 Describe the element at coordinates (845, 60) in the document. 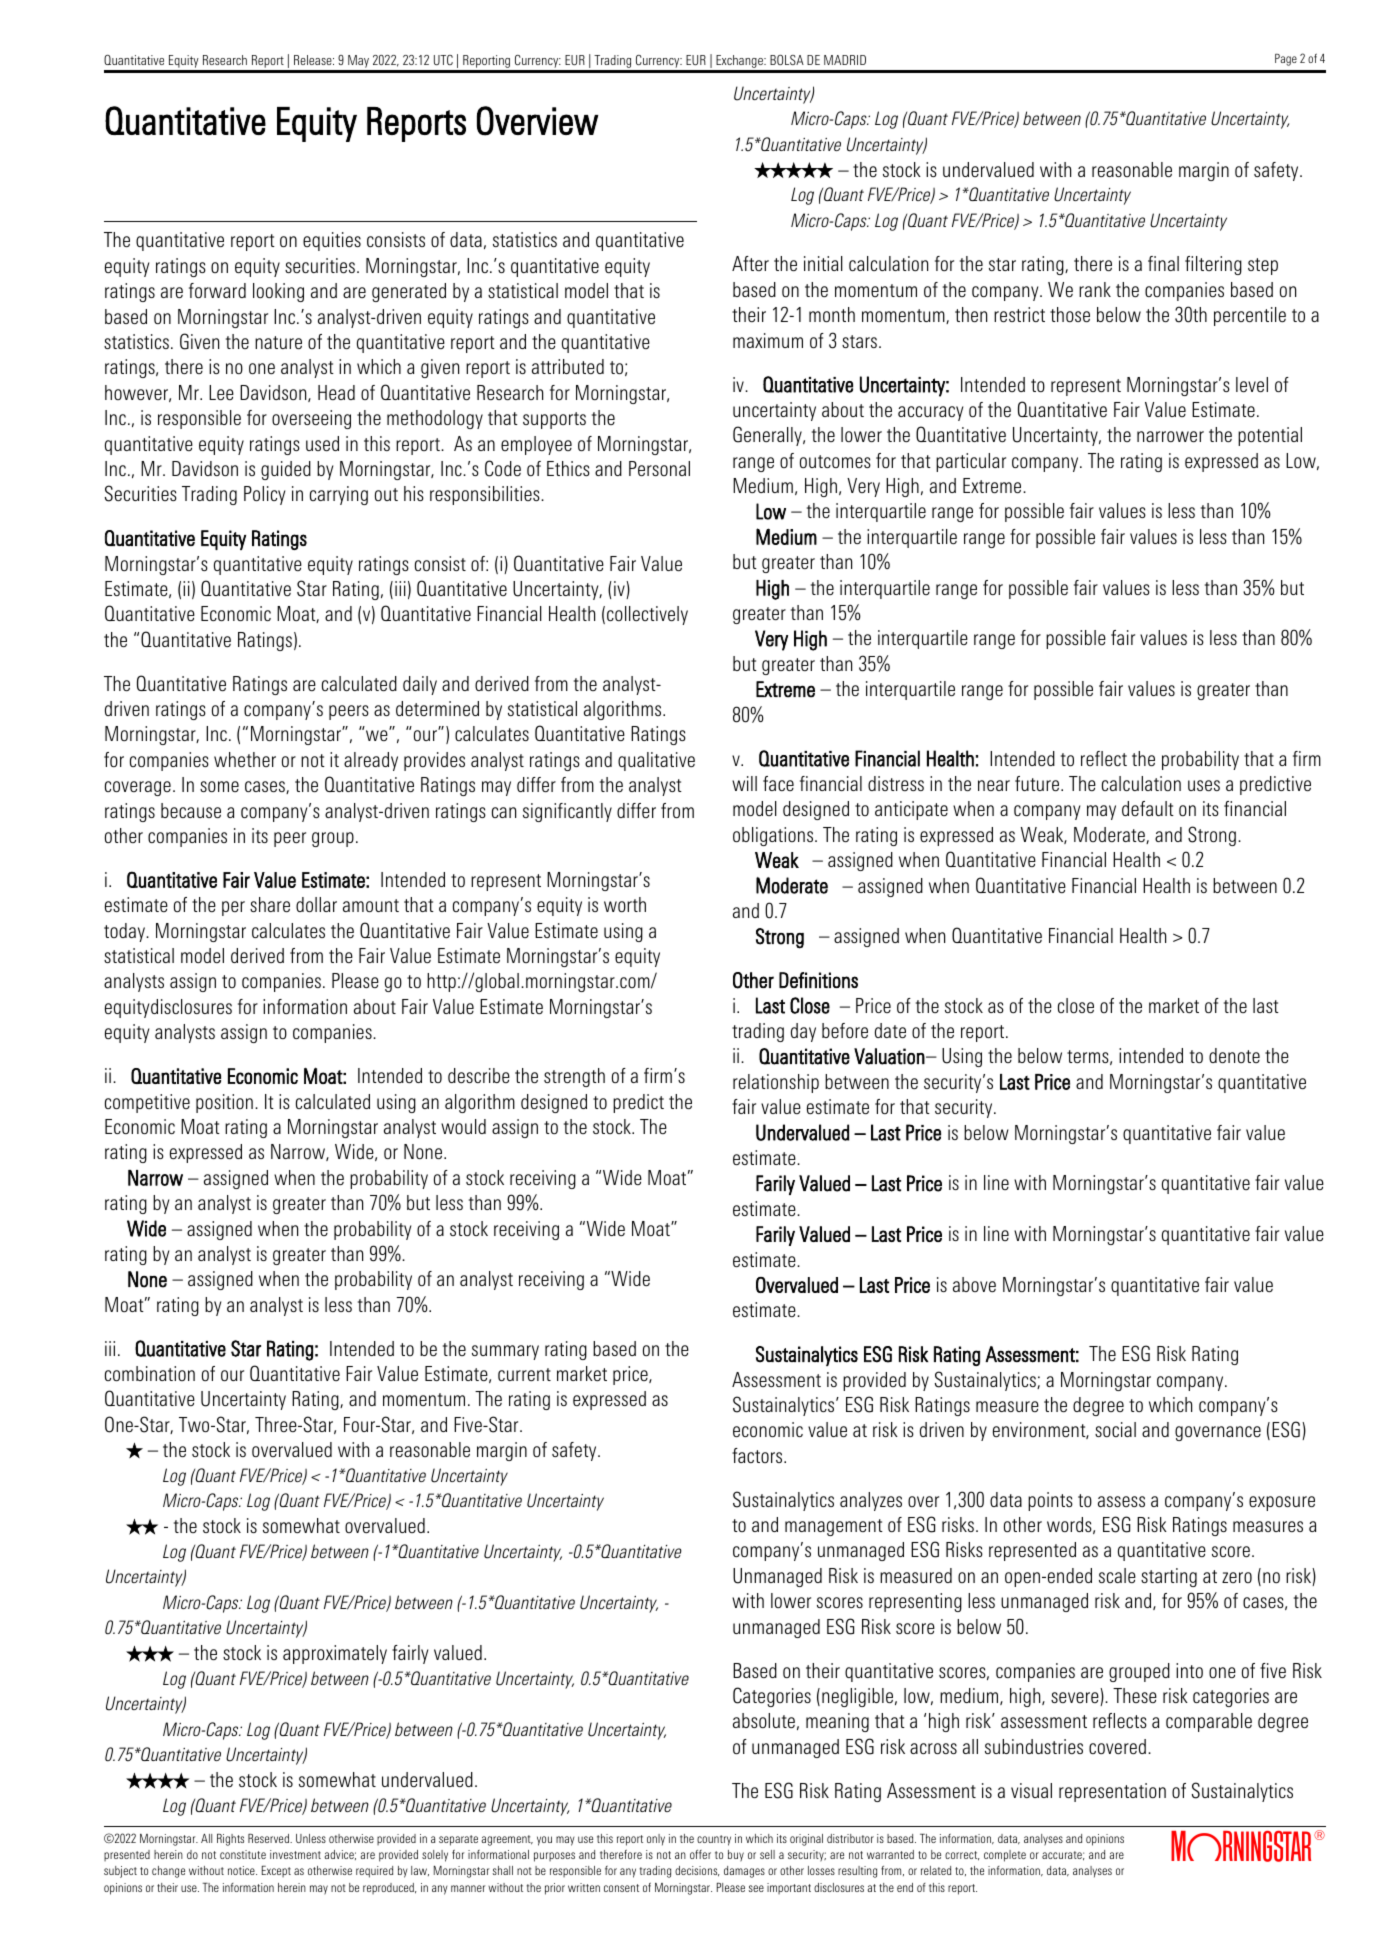

I see `MADRID` at that location.
